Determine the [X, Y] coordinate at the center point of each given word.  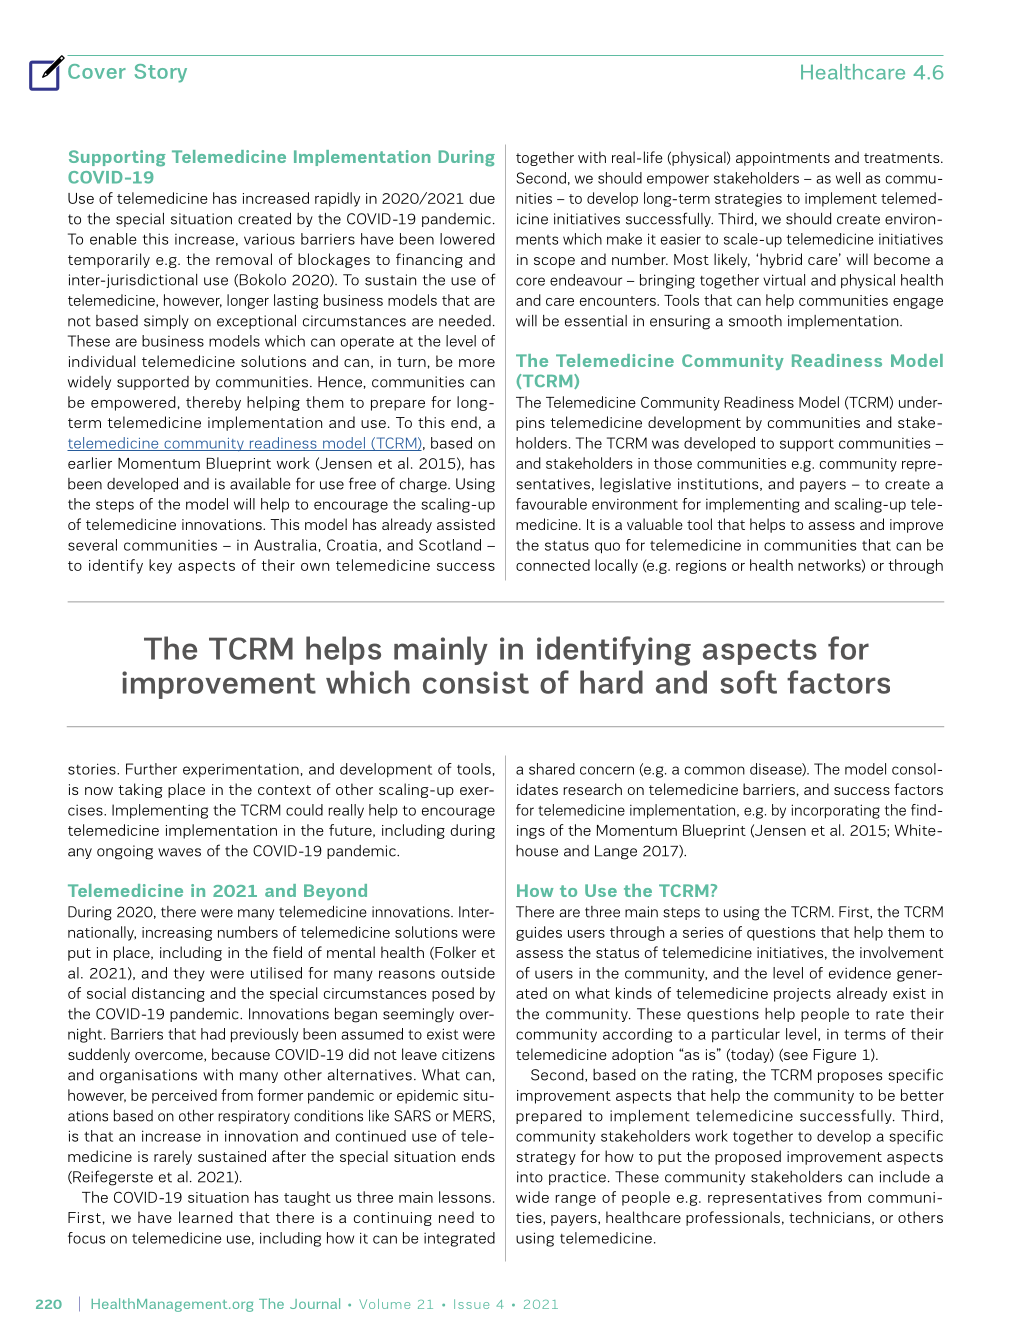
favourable [551, 504]
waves [179, 852]
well [848, 178]
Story [161, 73]
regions [701, 567]
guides [539, 933]
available [260, 484]
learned [206, 1217]
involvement [902, 952]
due [482, 198]
